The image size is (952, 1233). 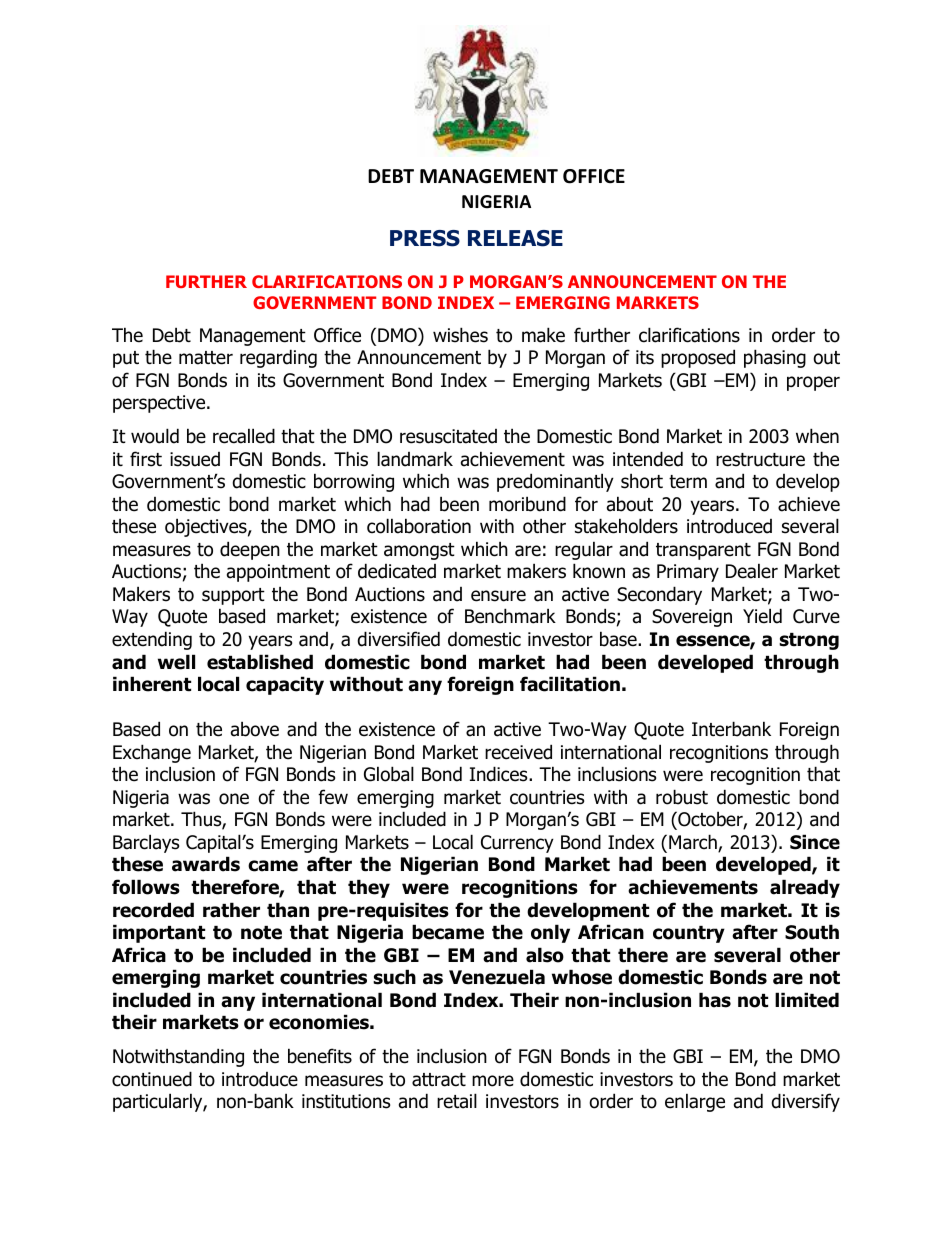 I want to click on one, so click(x=234, y=799).
